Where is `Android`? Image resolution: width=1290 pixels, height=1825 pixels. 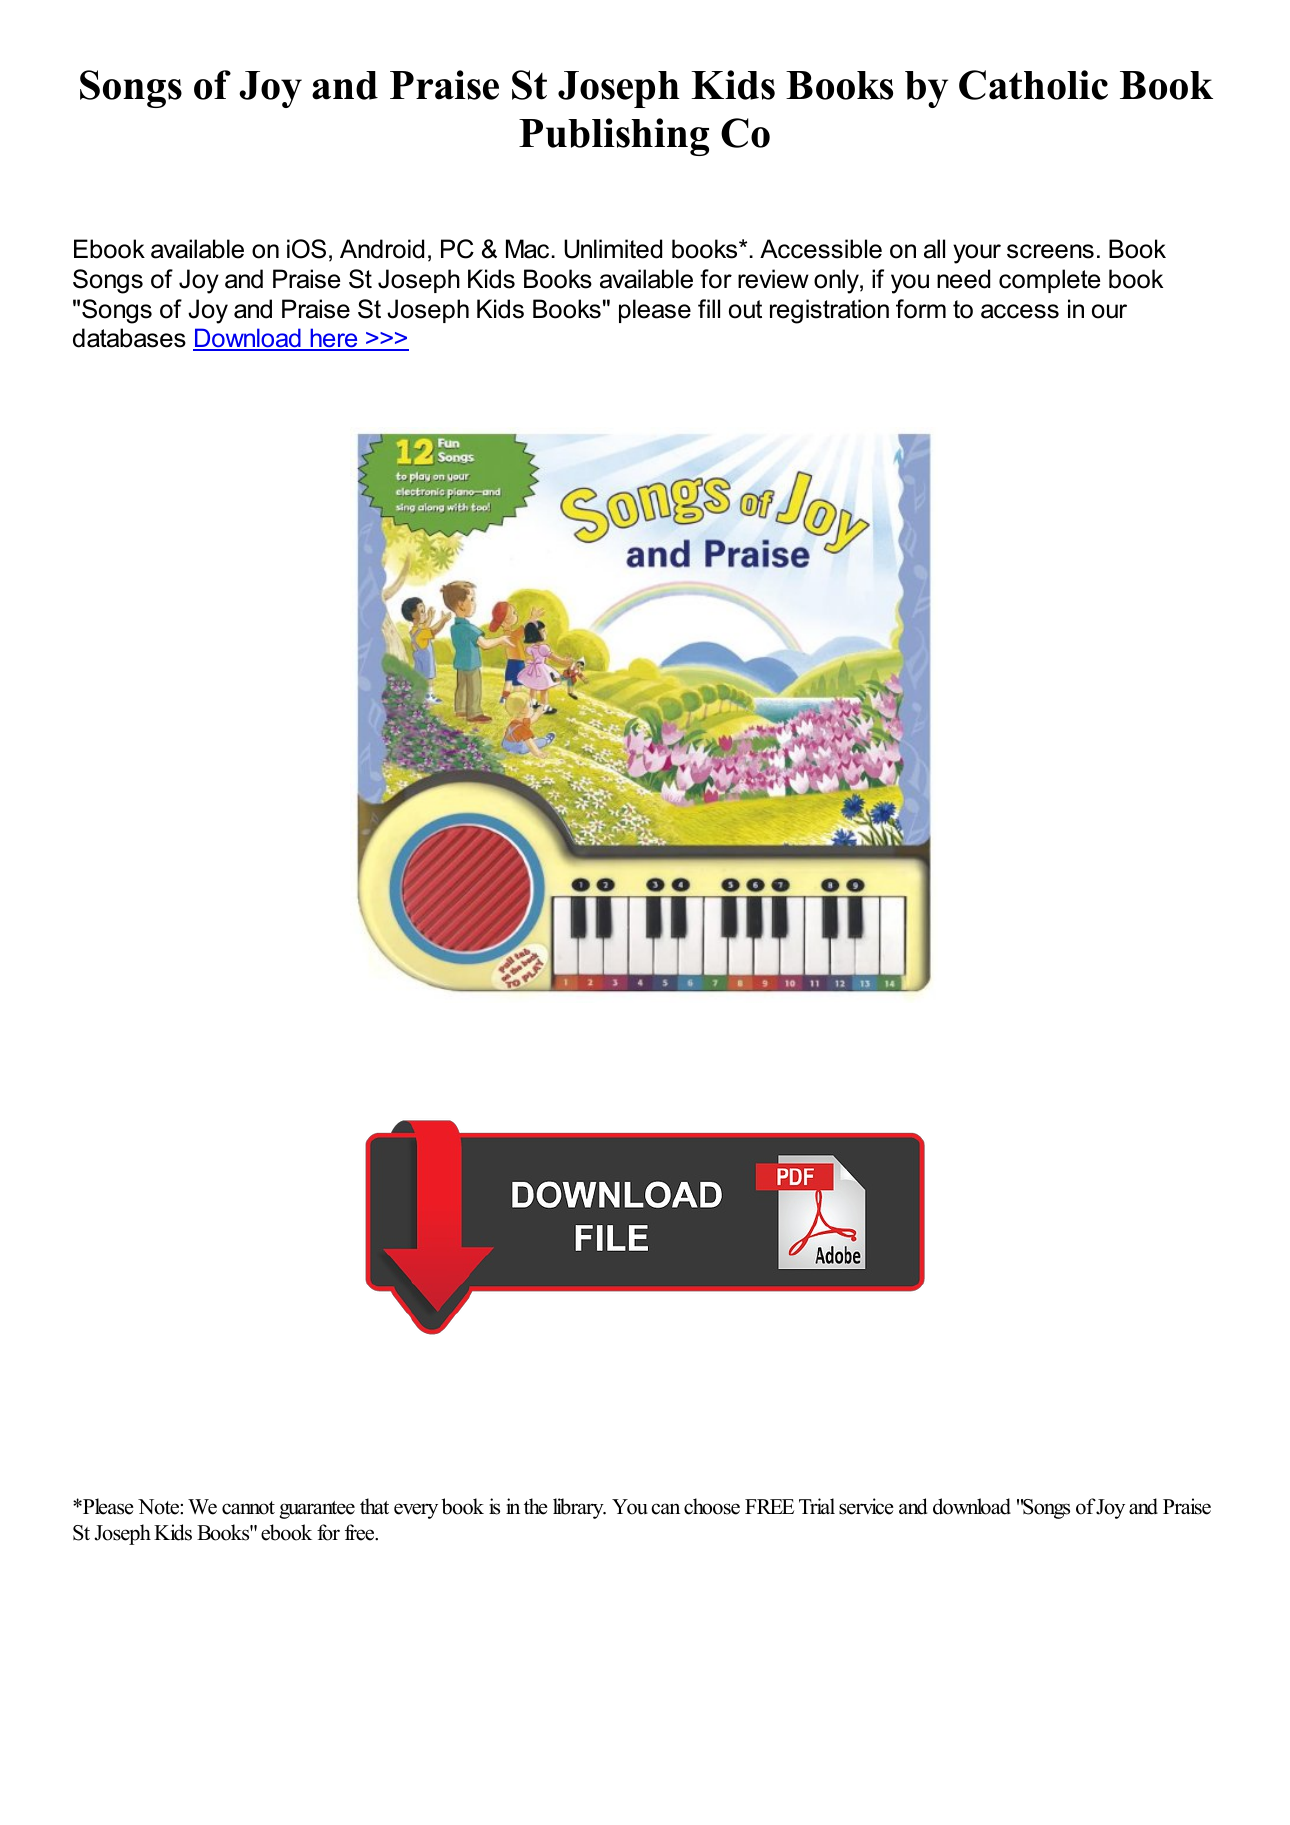 Android is located at coordinates (382, 249).
